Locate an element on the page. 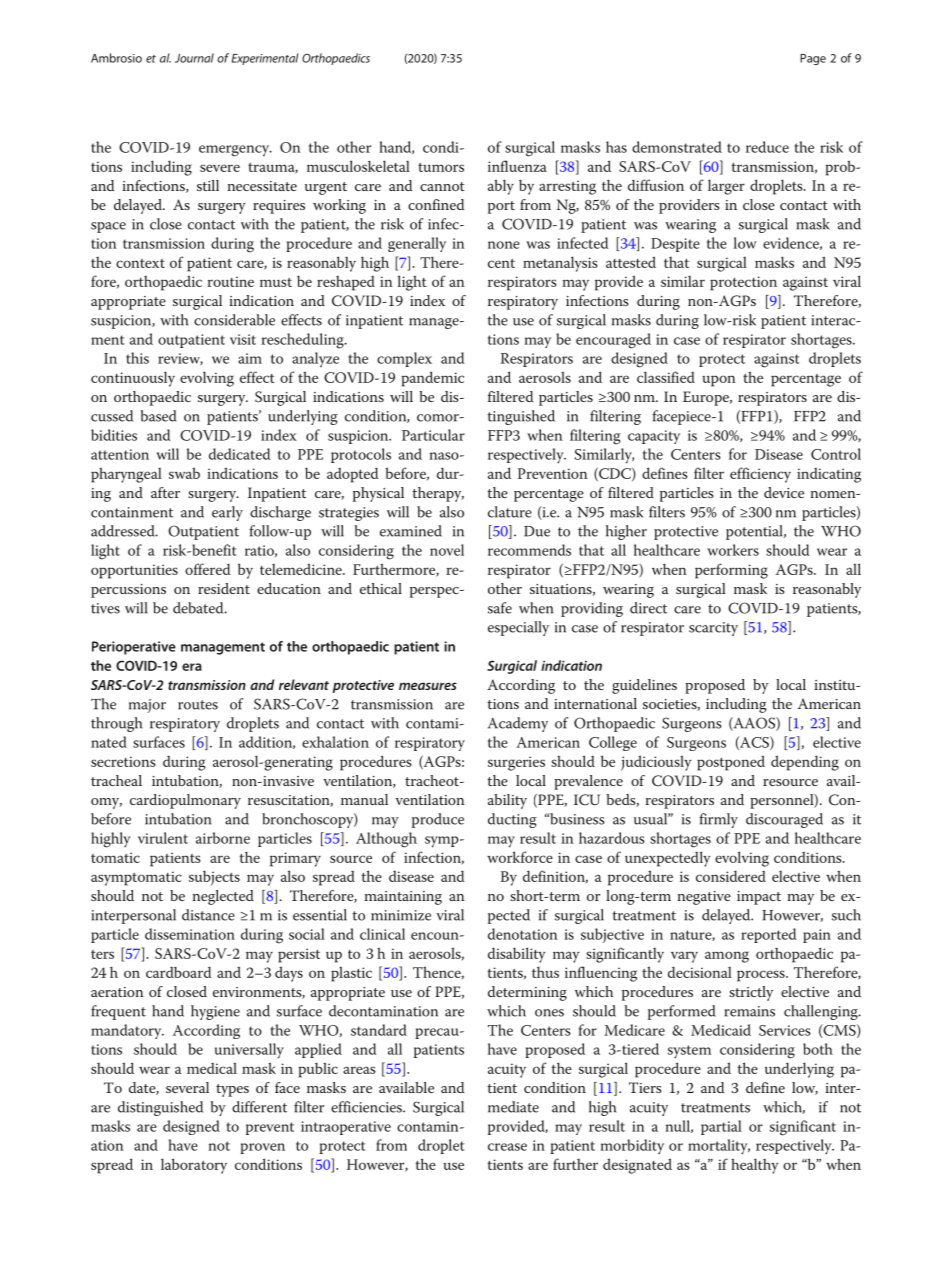 Image resolution: width=952 pixels, height=1265 pixels. subjects is located at coordinates (214, 877).
